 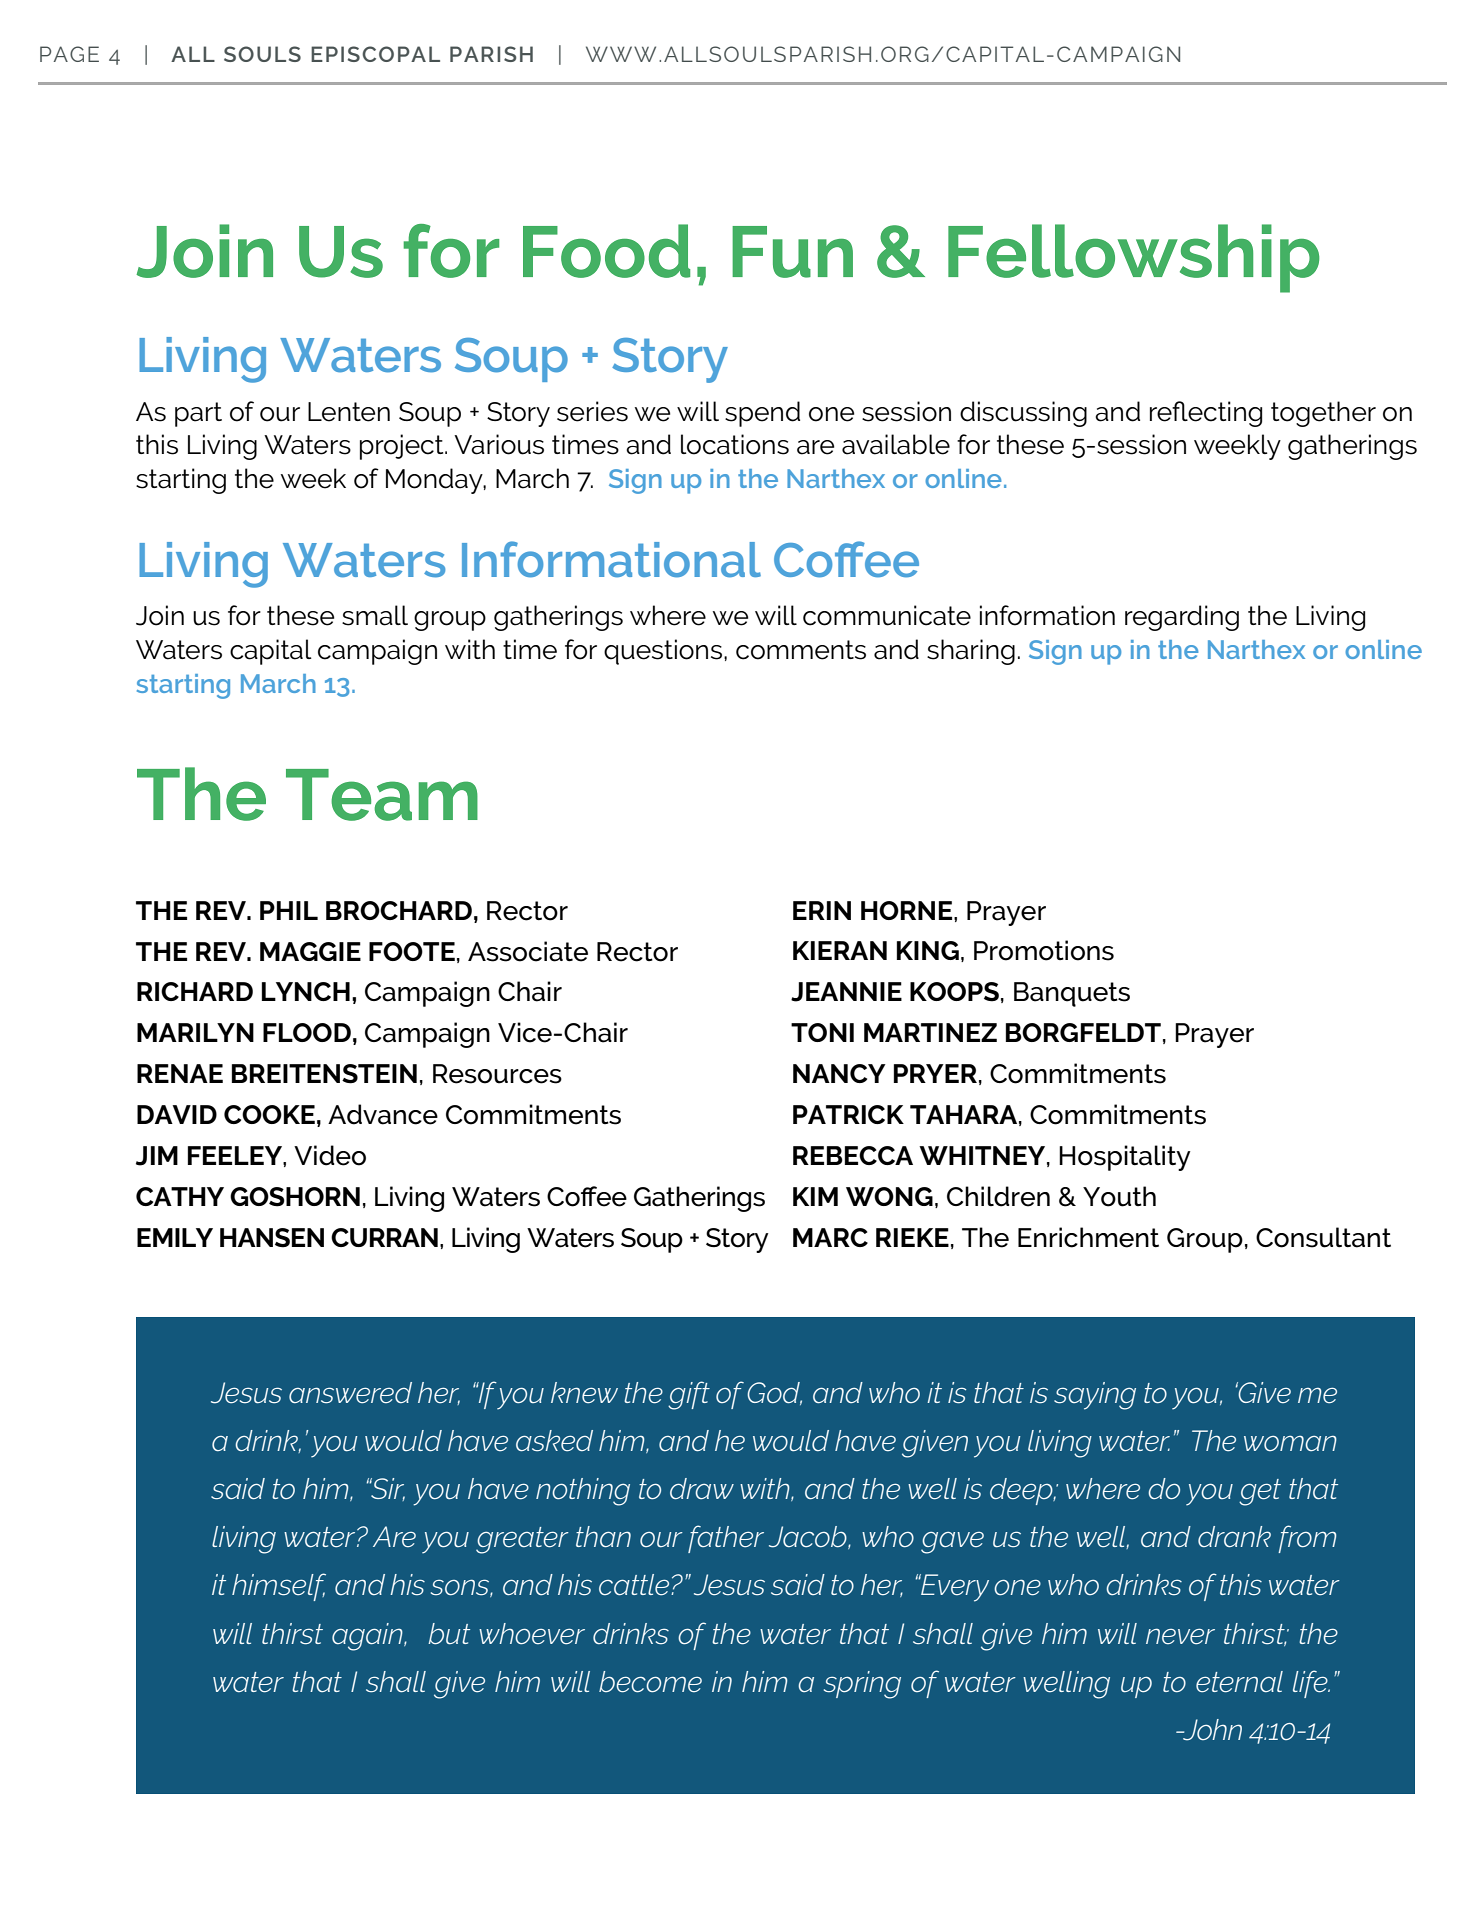 What do you see at coordinates (1180, 1636) in the screenshot?
I see `never` at bounding box center [1180, 1636].
